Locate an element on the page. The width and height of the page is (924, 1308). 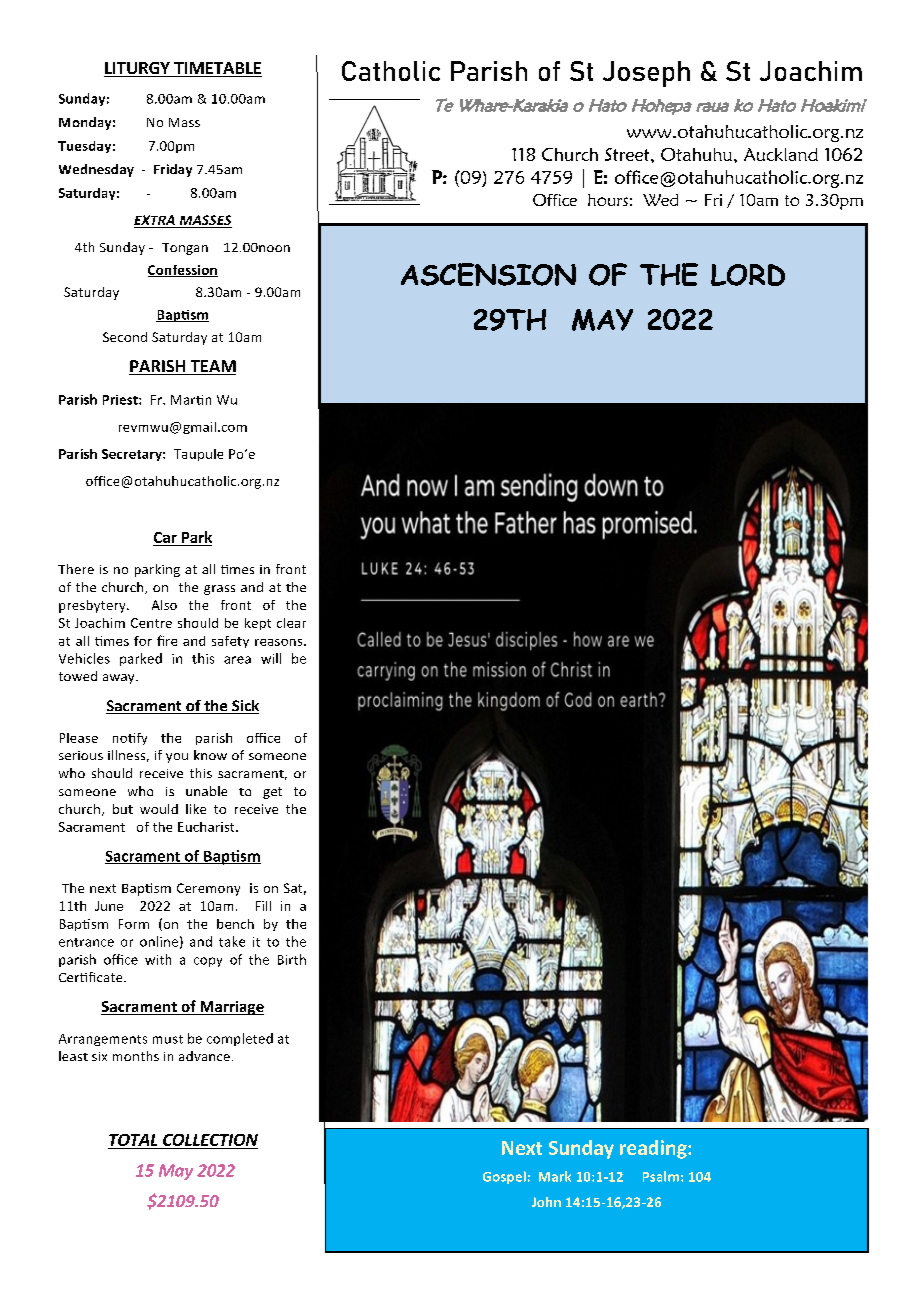
Street is located at coordinates (628, 154).
